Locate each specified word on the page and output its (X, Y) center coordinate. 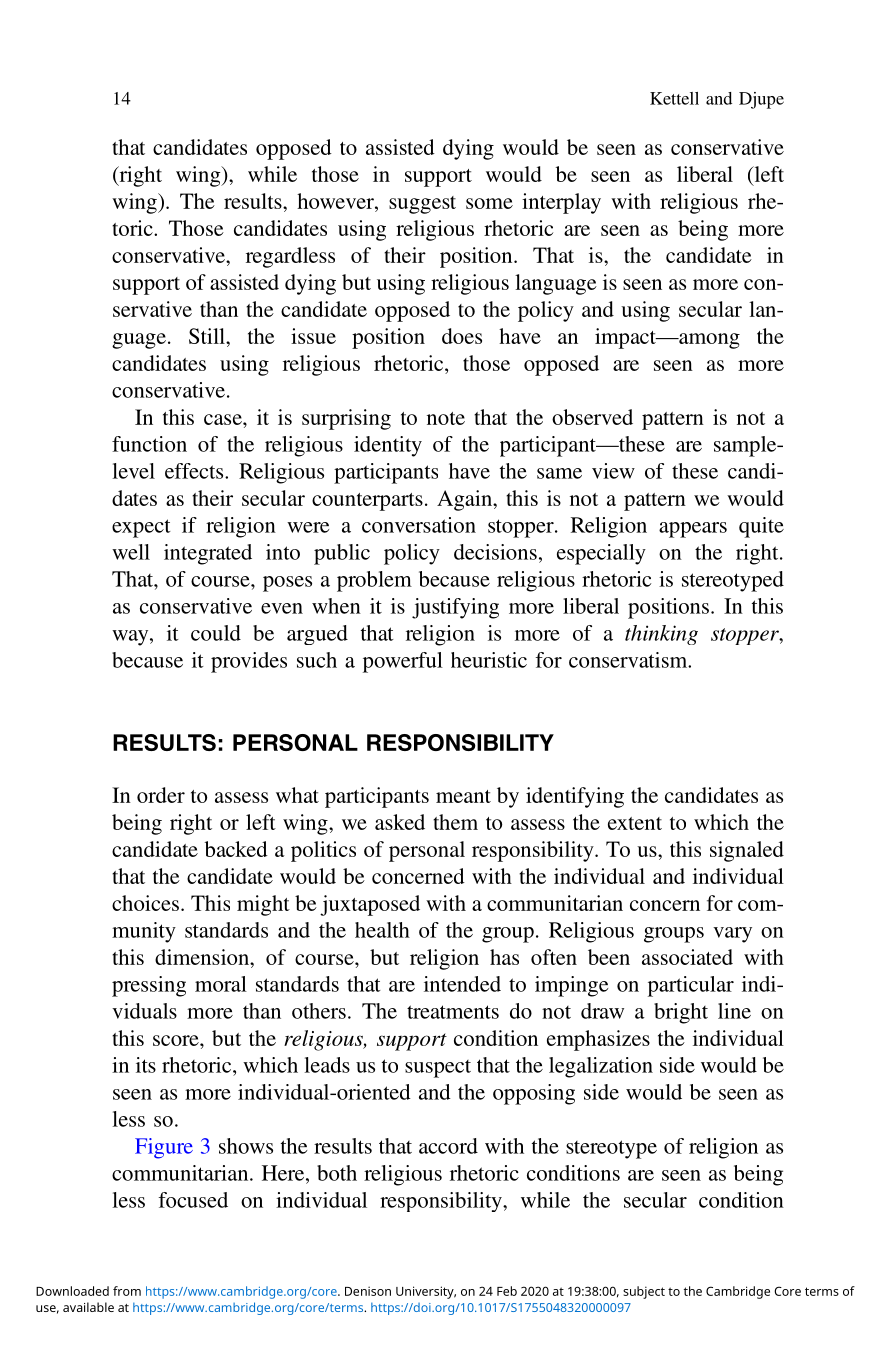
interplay (561, 203)
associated (687, 957)
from (127, 1291)
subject (644, 1292)
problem (374, 581)
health (382, 930)
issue (313, 336)
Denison (368, 1291)
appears (693, 530)
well (131, 552)
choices (145, 903)
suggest (422, 205)
